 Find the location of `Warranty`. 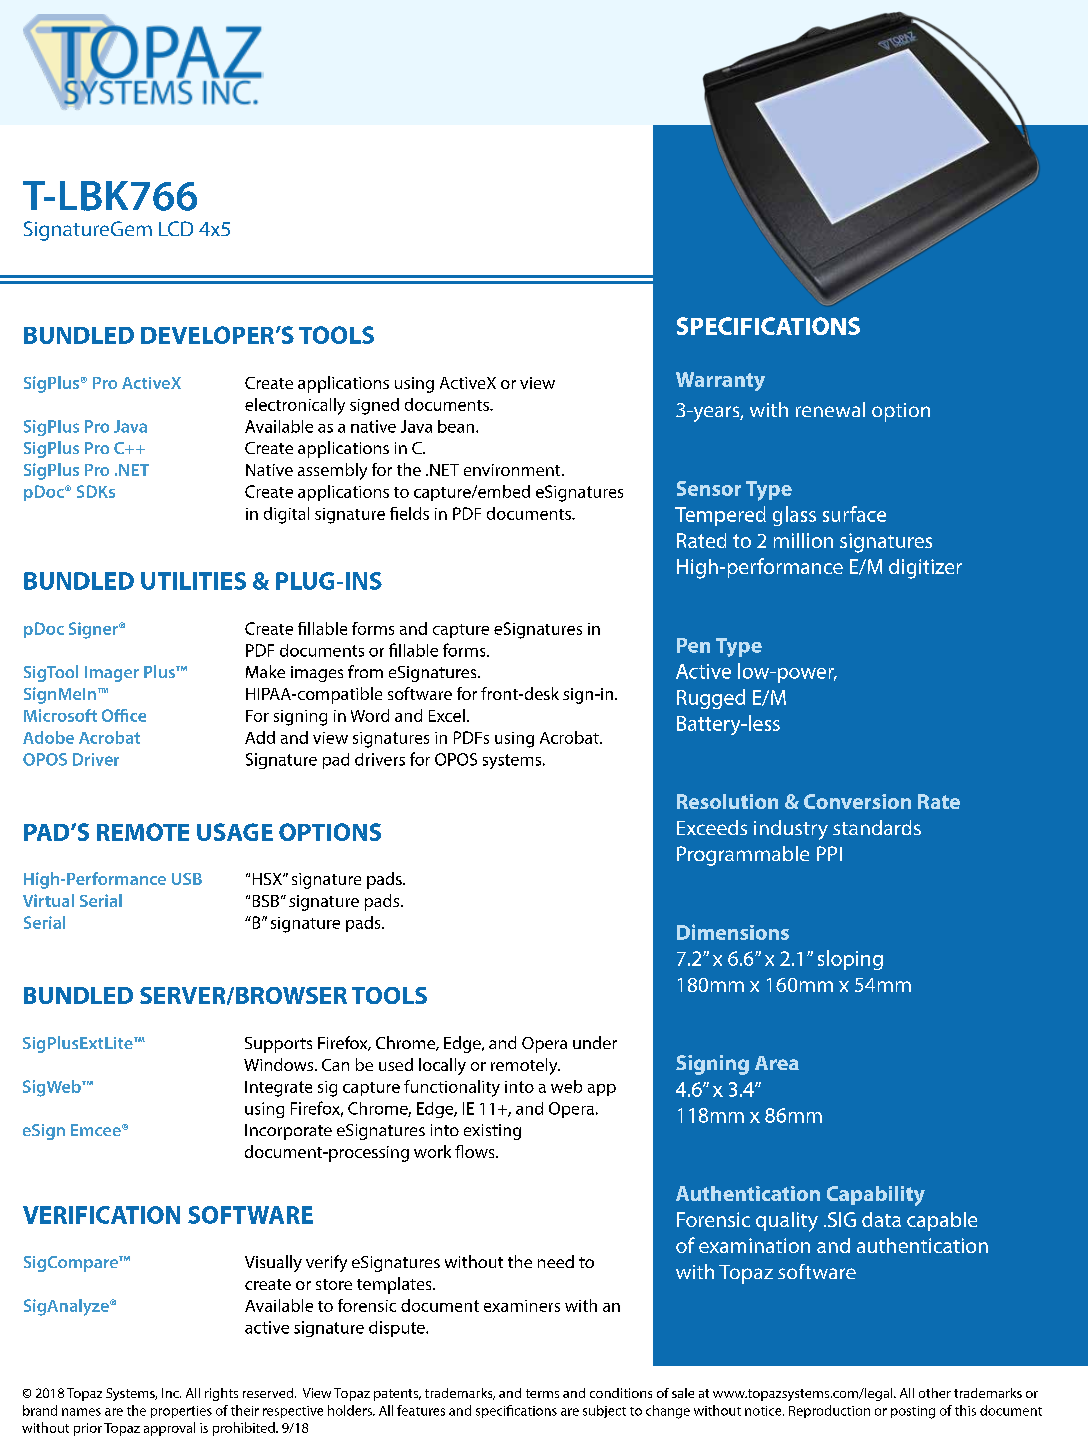

Warranty is located at coordinates (720, 381).
